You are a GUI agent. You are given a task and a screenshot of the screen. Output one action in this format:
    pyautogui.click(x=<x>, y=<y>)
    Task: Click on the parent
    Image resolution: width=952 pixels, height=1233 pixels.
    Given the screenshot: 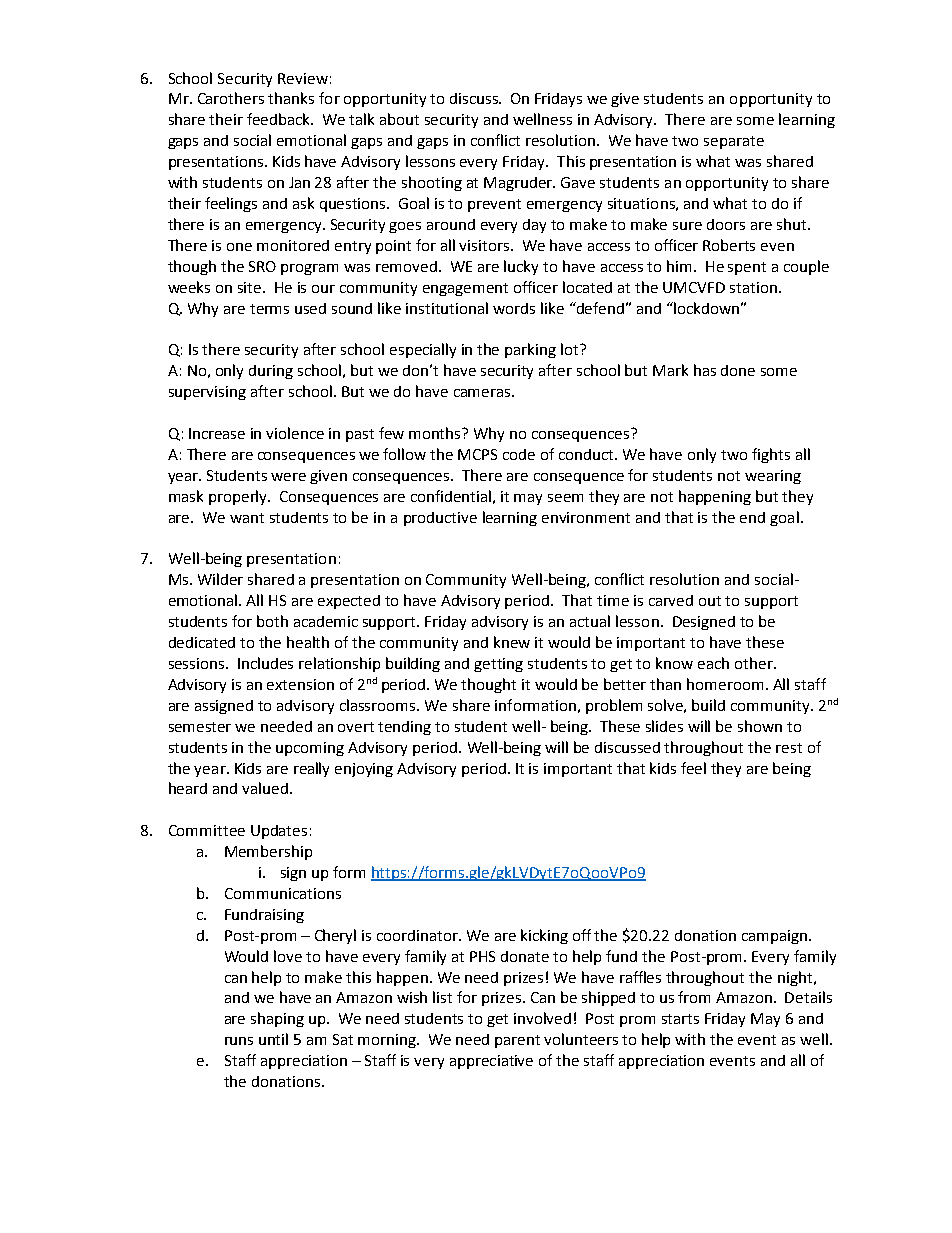 What is the action you would take?
    pyautogui.click(x=517, y=1041)
